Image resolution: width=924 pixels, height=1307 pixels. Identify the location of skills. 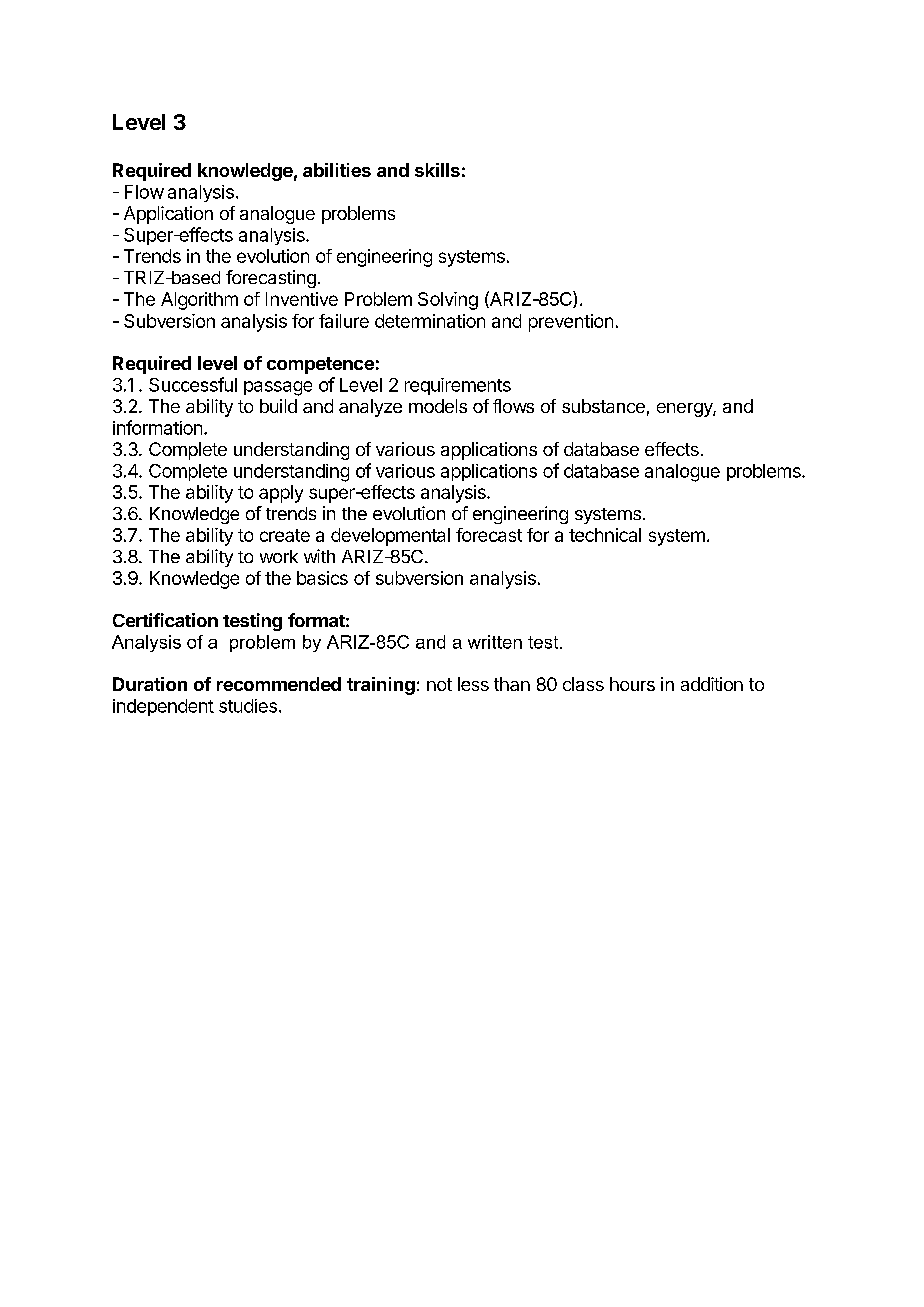
(437, 170).
